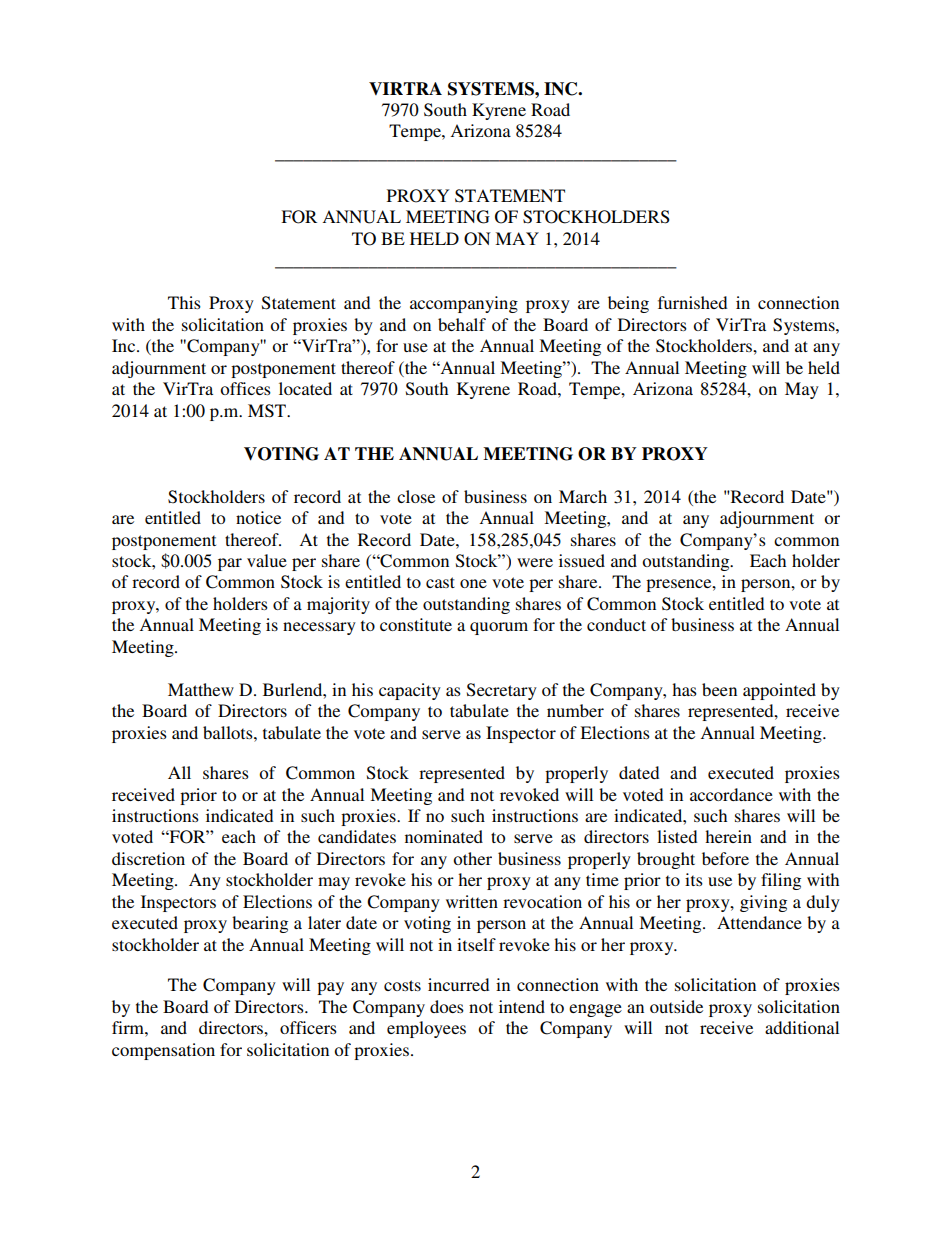 This page has height=1233, width=952. Describe the element at coordinates (802, 1027) in the page. I see `additional` at that location.
